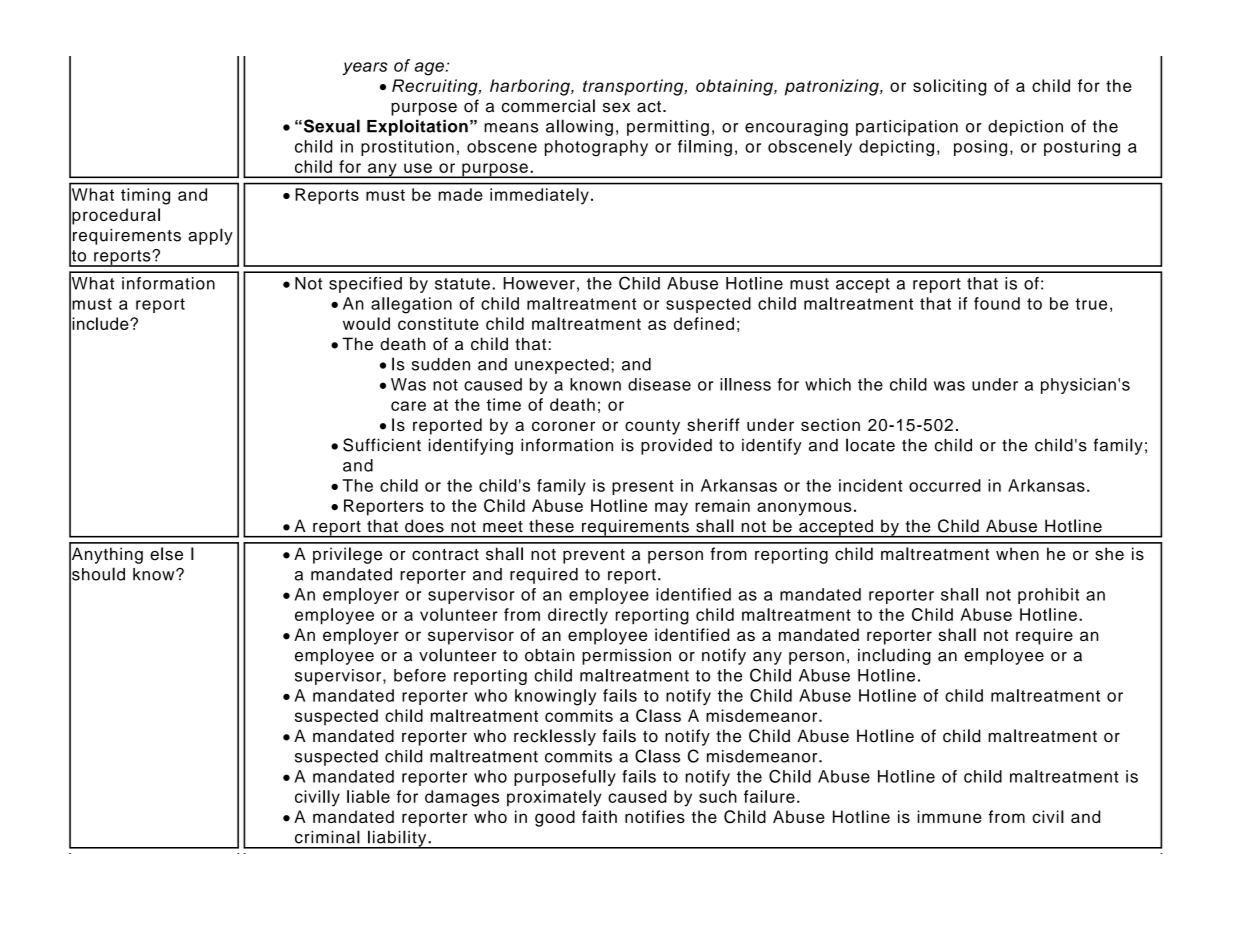  What do you see at coordinates (382, 445) in the screenshot?
I see `Sufficient` at bounding box center [382, 445].
